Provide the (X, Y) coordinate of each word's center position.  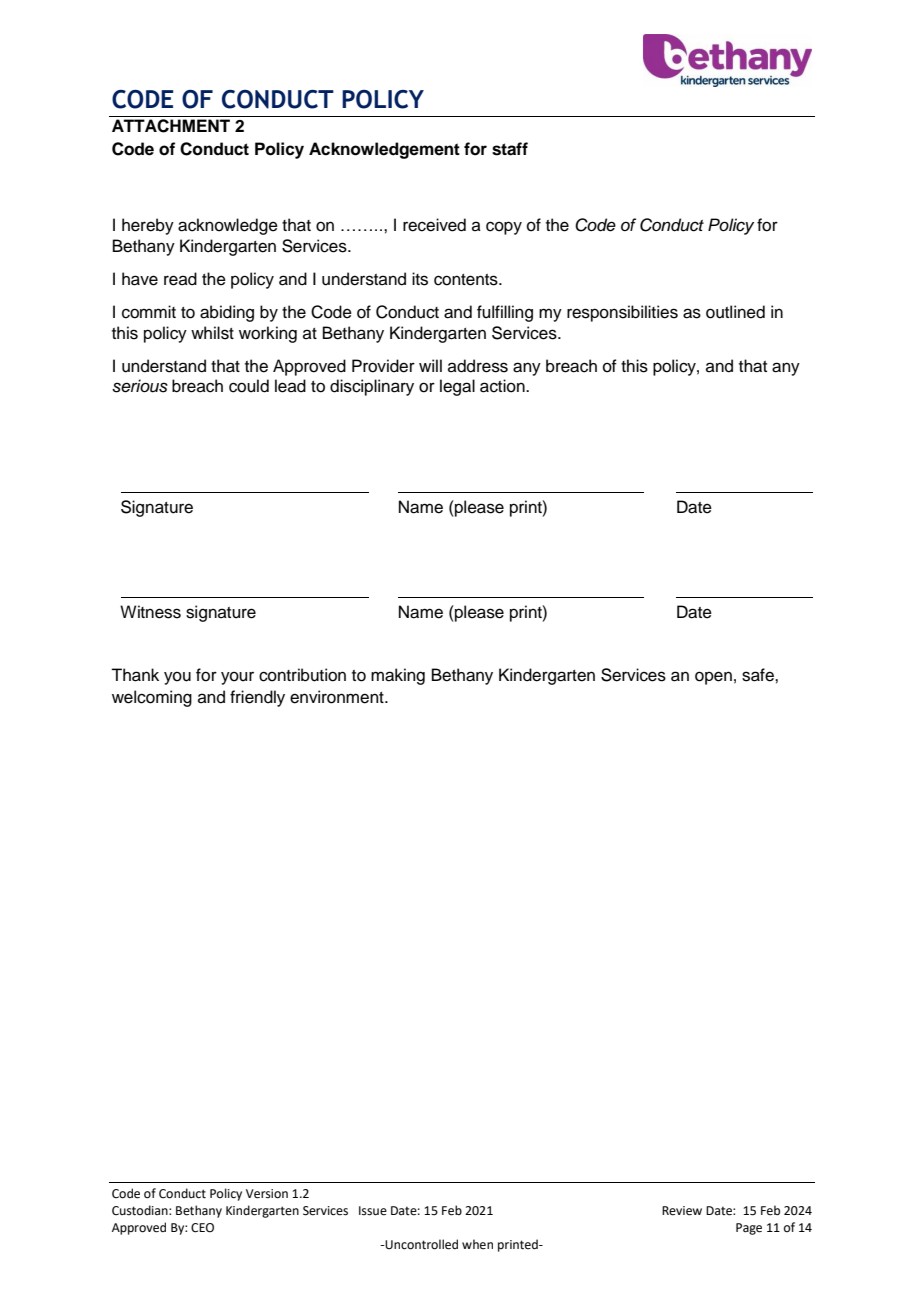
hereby (148, 226)
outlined (735, 312)
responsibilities (622, 313)
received (434, 225)
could (249, 386)
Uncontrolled (421, 1244)
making (398, 676)
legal (457, 387)
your (237, 678)
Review (682, 1211)
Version (267, 1194)
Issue (373, 1211)
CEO (202, 1228)
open (713, 678)
